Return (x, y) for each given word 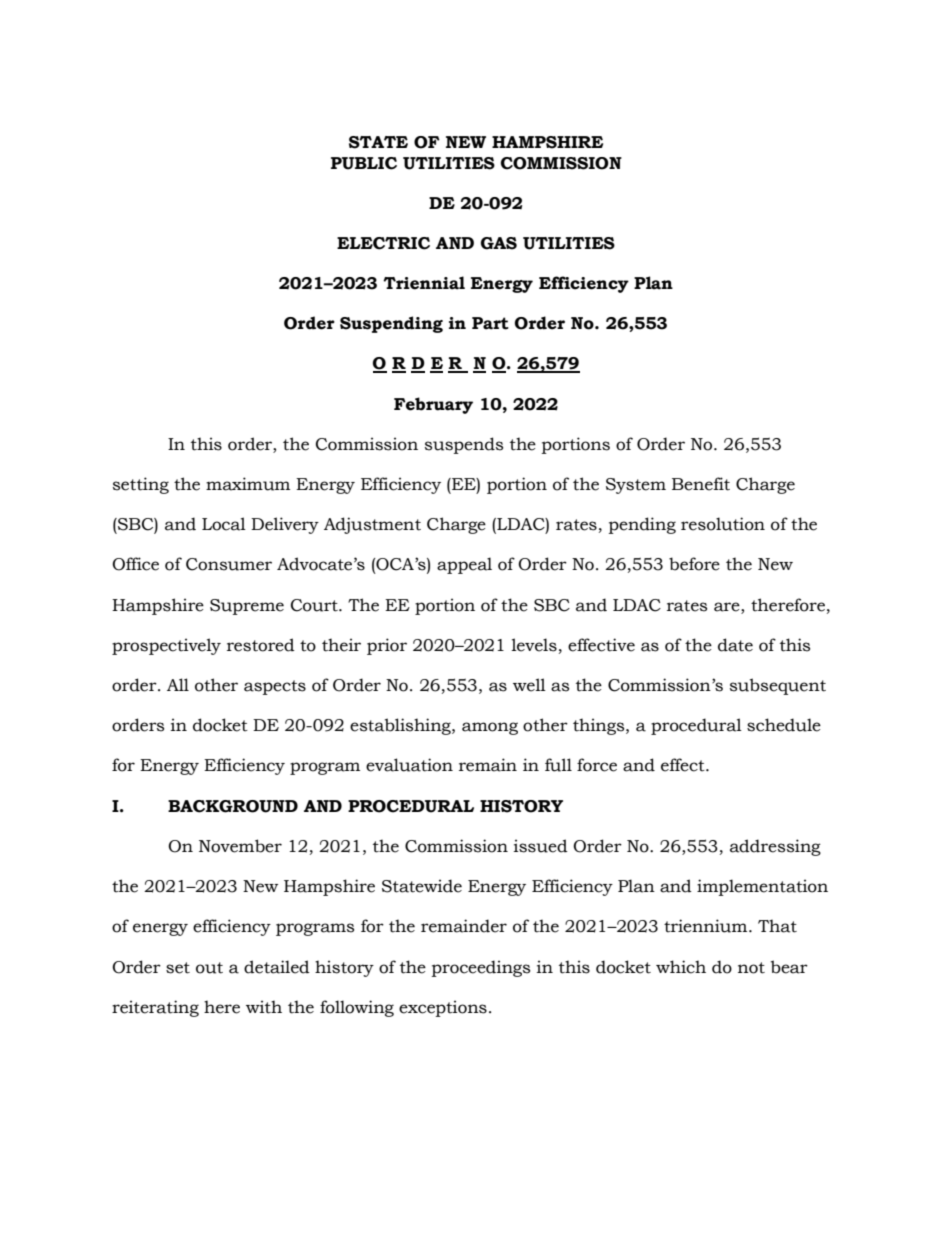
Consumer (229, 564)
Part (490, 323)
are (728, 607)
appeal (464, 565)
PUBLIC (364, 163)
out (209, 968)
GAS (499, 243)
